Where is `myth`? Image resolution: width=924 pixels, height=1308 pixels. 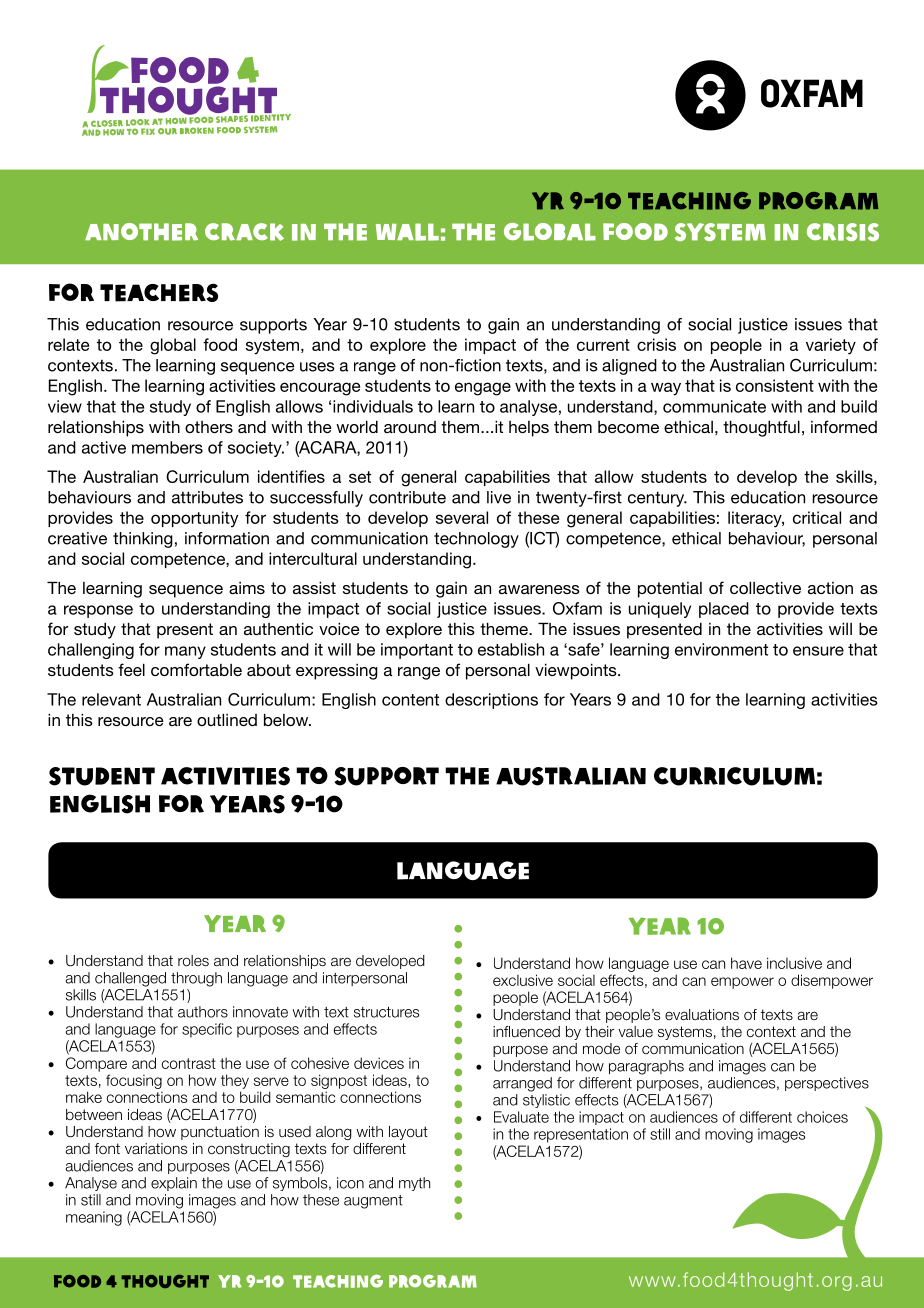 myth is located at coordinates (414, 1184).
